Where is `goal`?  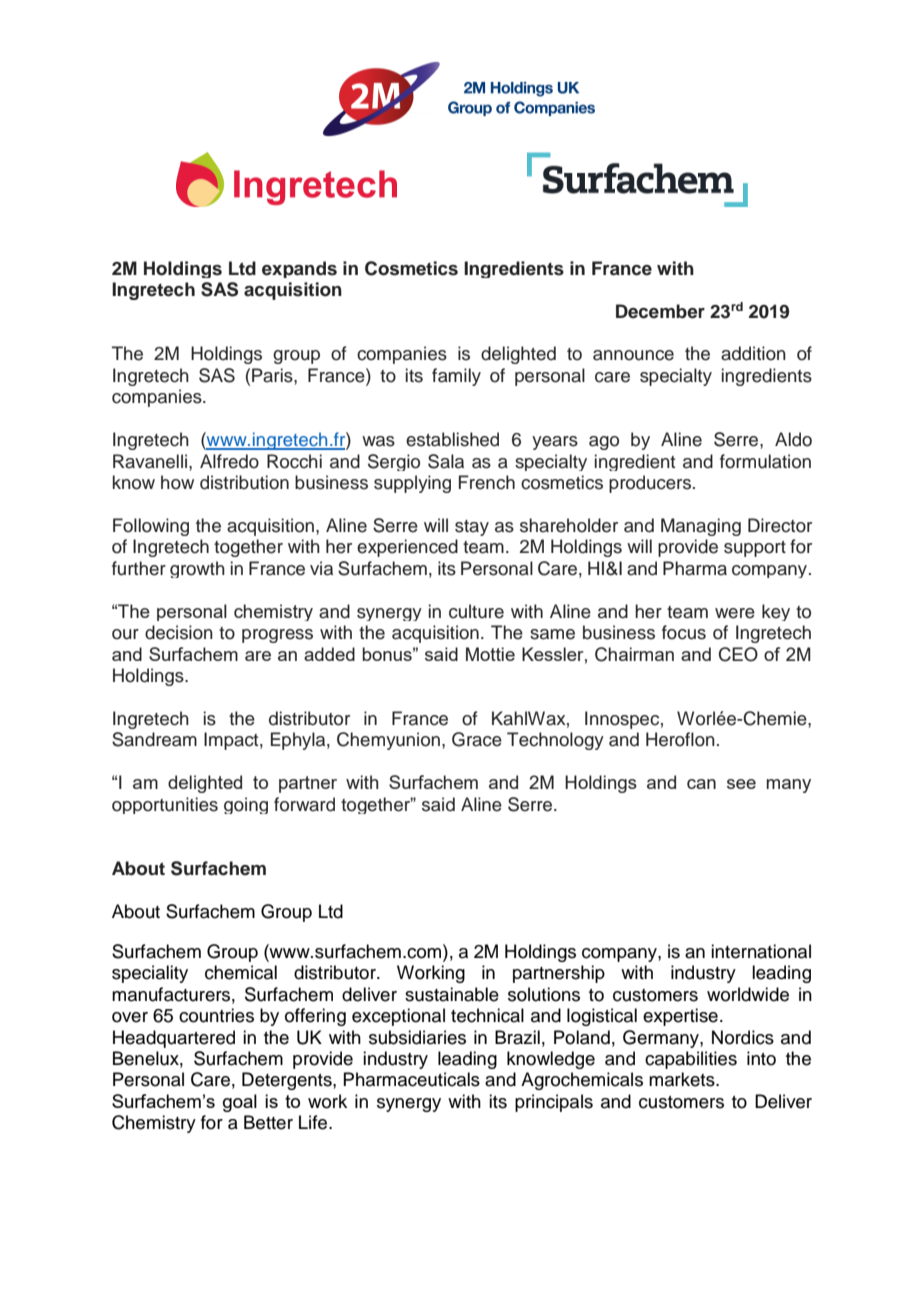
goal is located at coordinates (240, 1103).
